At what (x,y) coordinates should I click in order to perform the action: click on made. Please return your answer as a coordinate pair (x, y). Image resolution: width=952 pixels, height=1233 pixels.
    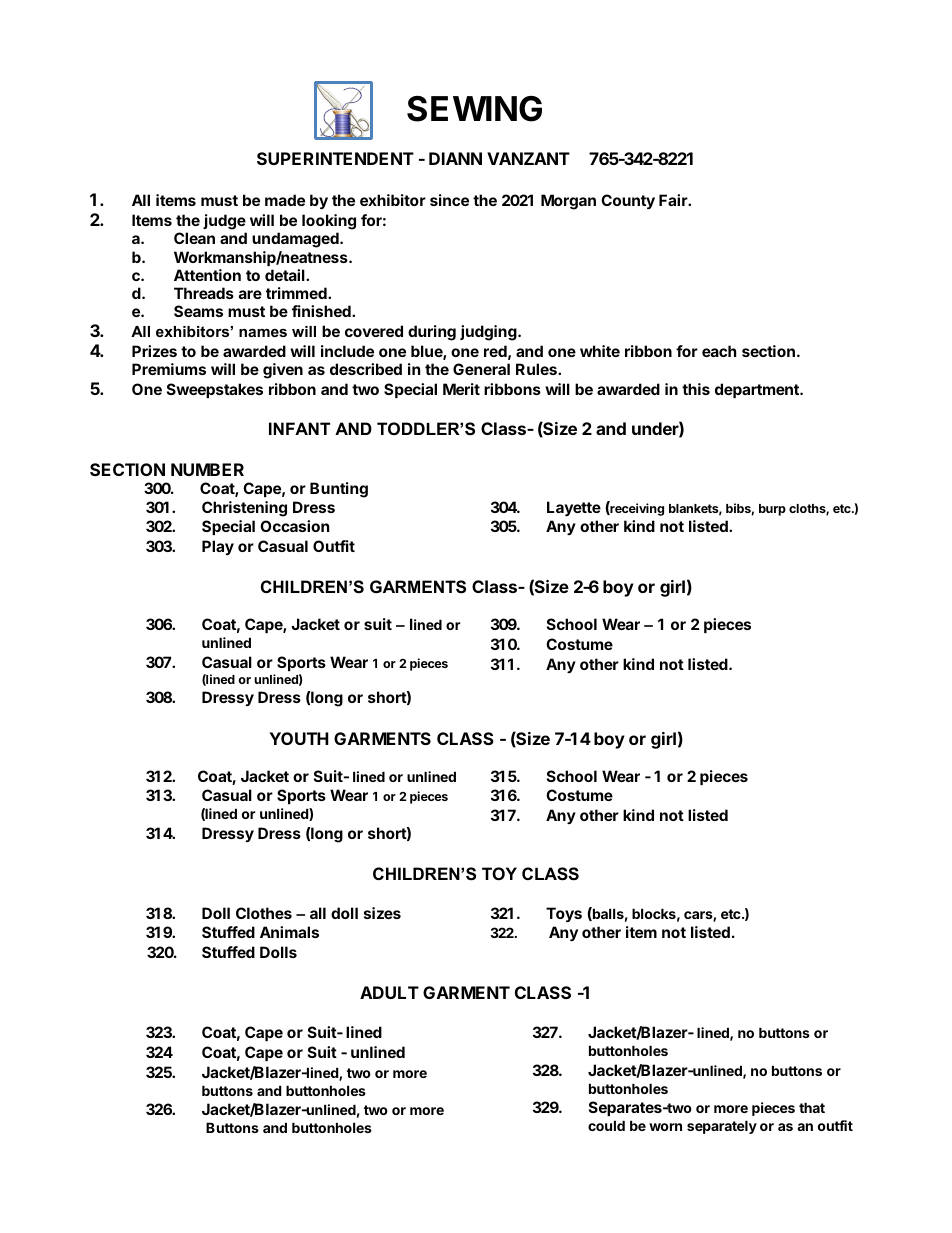
    Looking at the image, I should click on (285, 200).
